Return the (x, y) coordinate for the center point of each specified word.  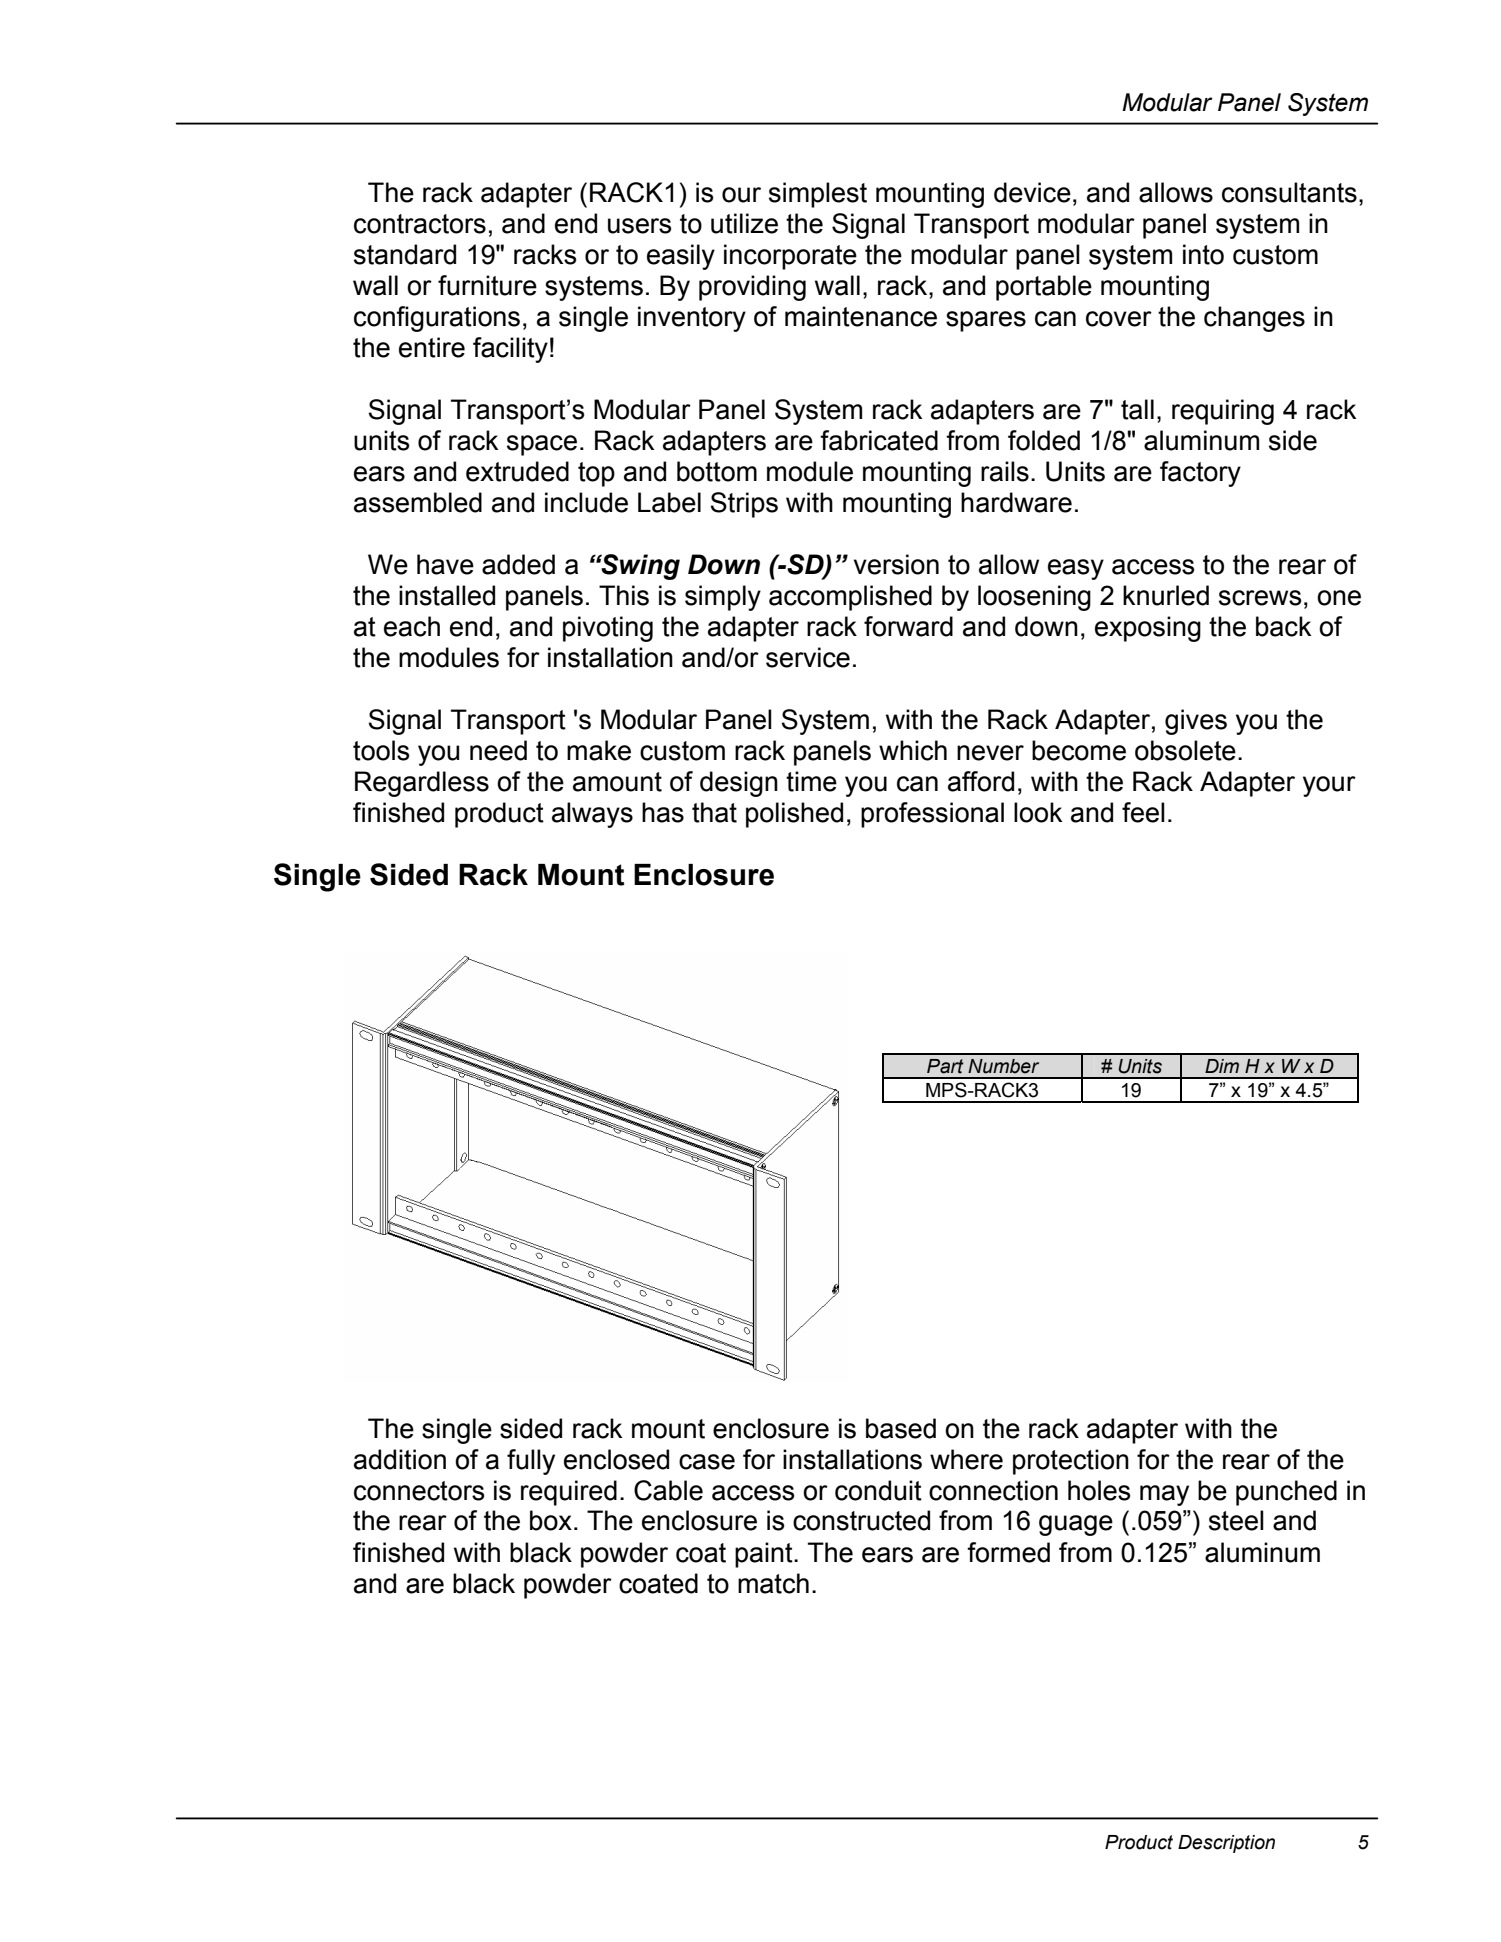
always (592, 815)
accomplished (850, 598)
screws (1260, 598)
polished (794, 815)
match (773, 1583)
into (1203, 254)
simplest (818, 195)
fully (531, 1462)
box (551, 1520)
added (518, 564)
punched (1286, 1493)
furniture (487, 285)
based (901, 1428)
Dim (1222, 1066)
